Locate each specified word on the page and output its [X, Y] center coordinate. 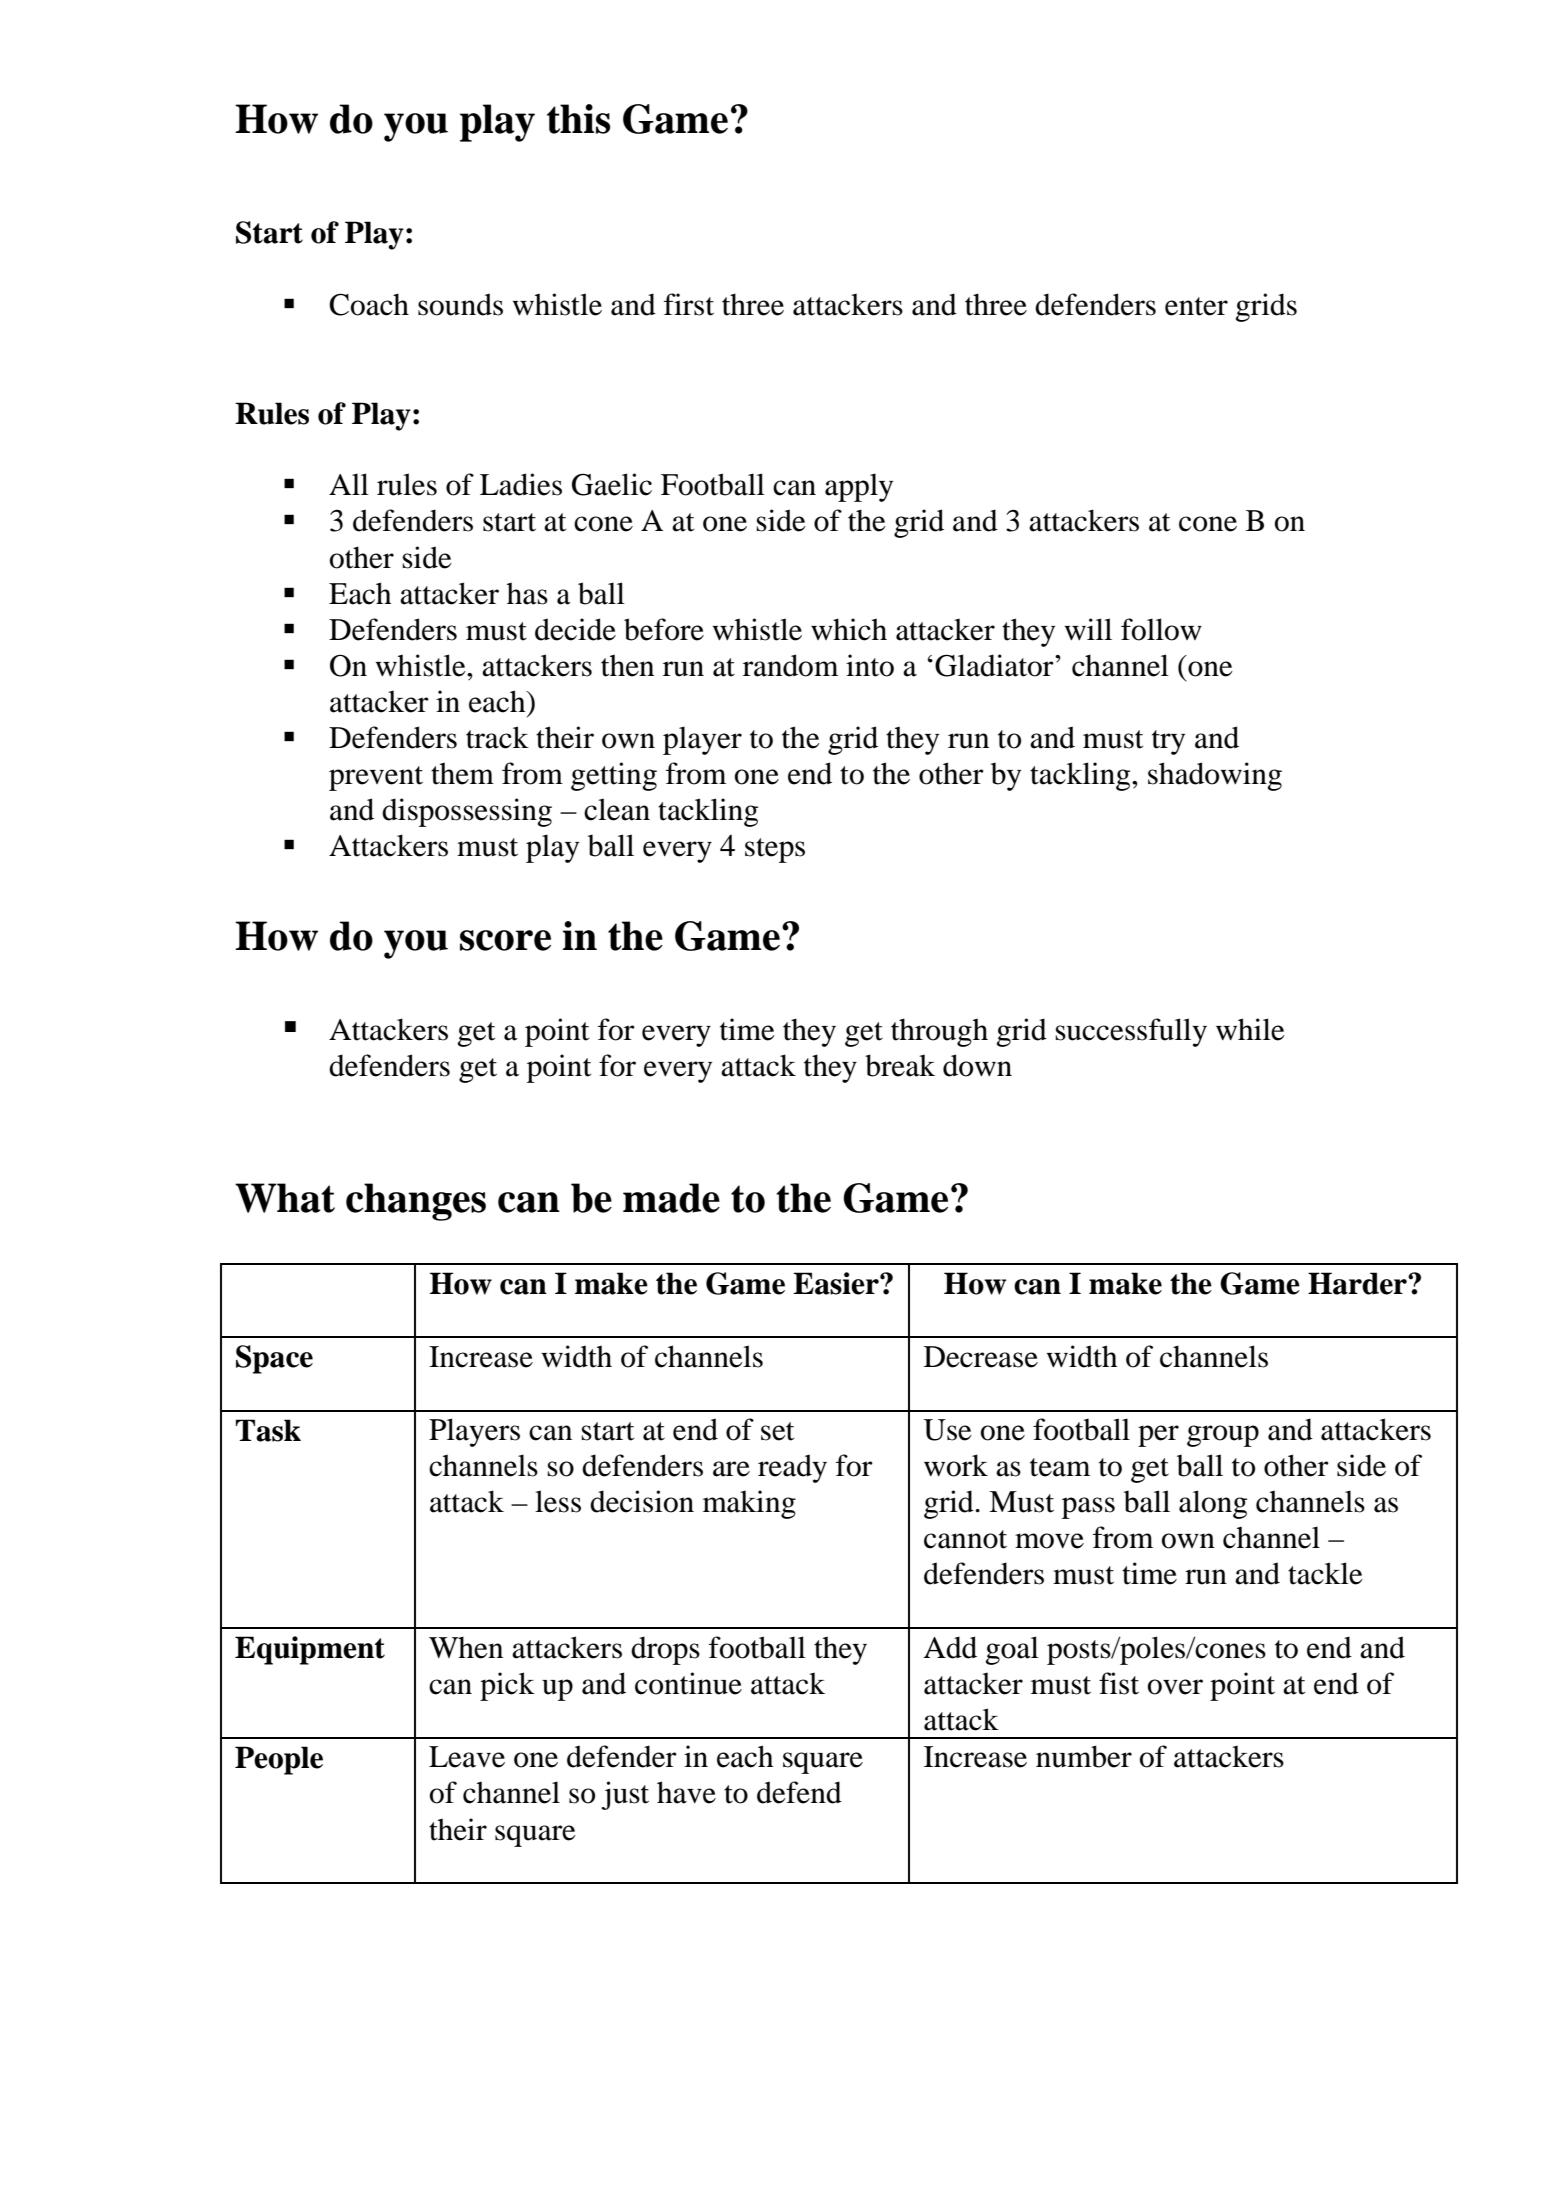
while [1250, 1029]
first [689, 304]
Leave [467, 1757]
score [505, 940]
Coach [369, 304]
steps [775, 850]
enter [1196, 306]
